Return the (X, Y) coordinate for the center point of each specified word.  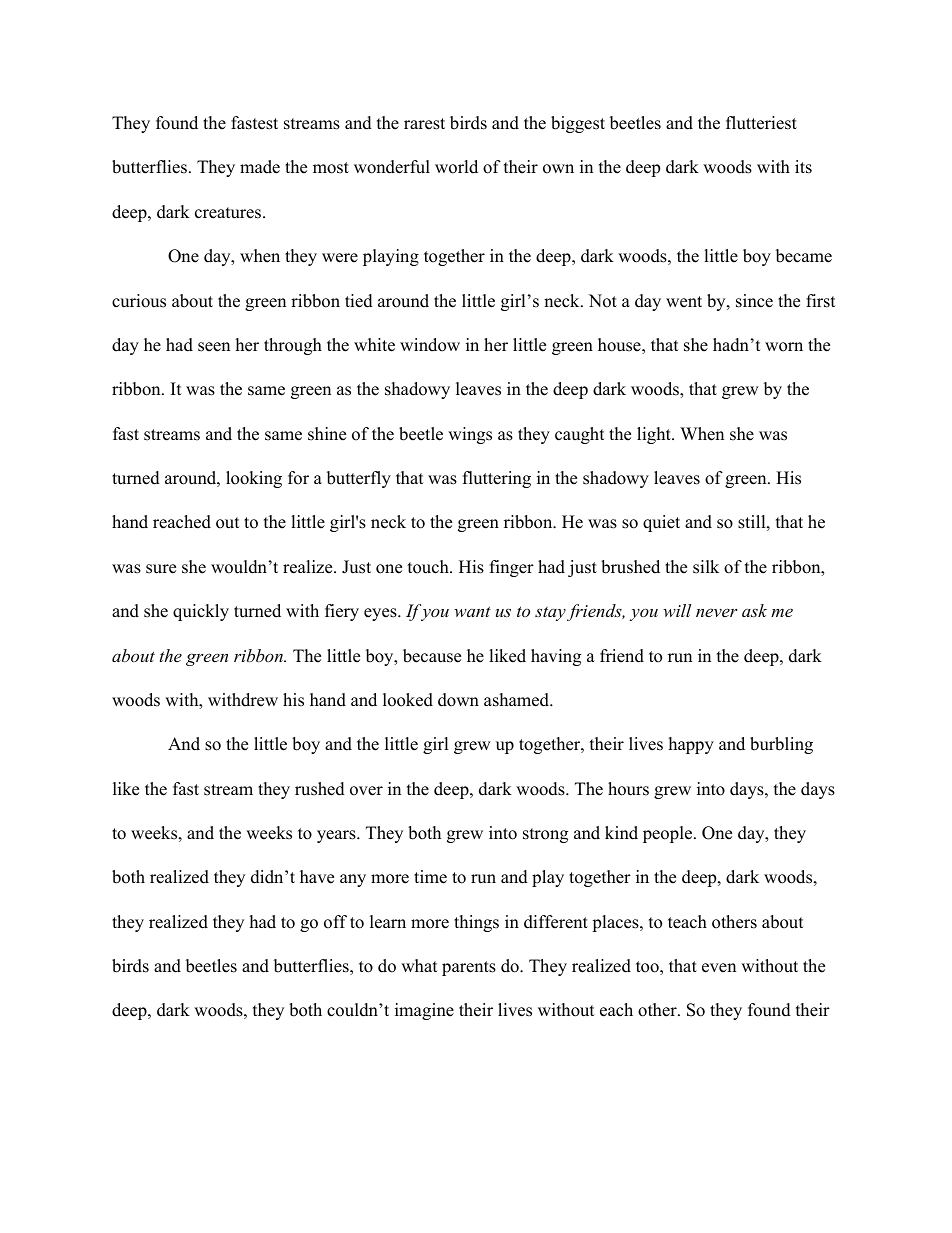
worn (784, 347)
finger (512, 568)
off (335, 922)
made (260, 167)
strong (545, 835)
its (803, 167)
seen (214, 347)
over (366, 791)
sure (161, 569)
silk (706, 567)
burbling (781, 745)
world (456, 167)
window (430, 345)
